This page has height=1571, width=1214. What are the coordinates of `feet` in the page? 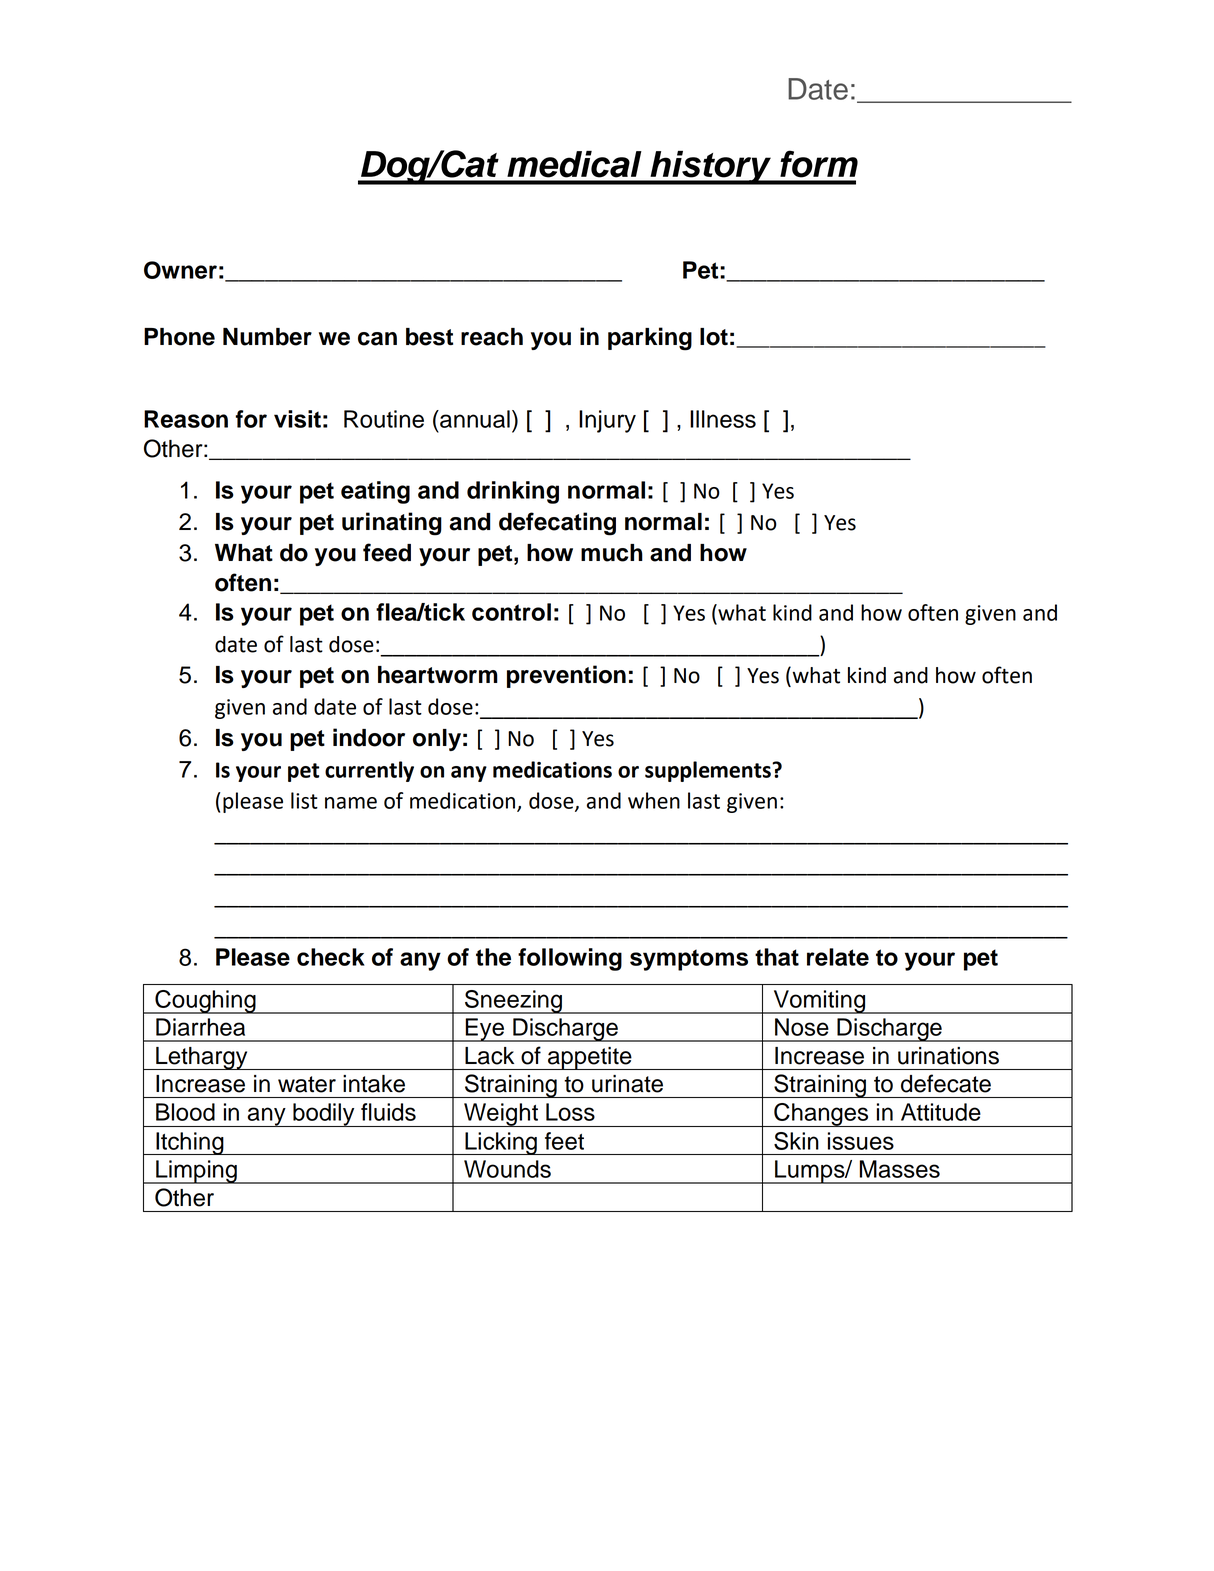 It's located at (564, 1141).
